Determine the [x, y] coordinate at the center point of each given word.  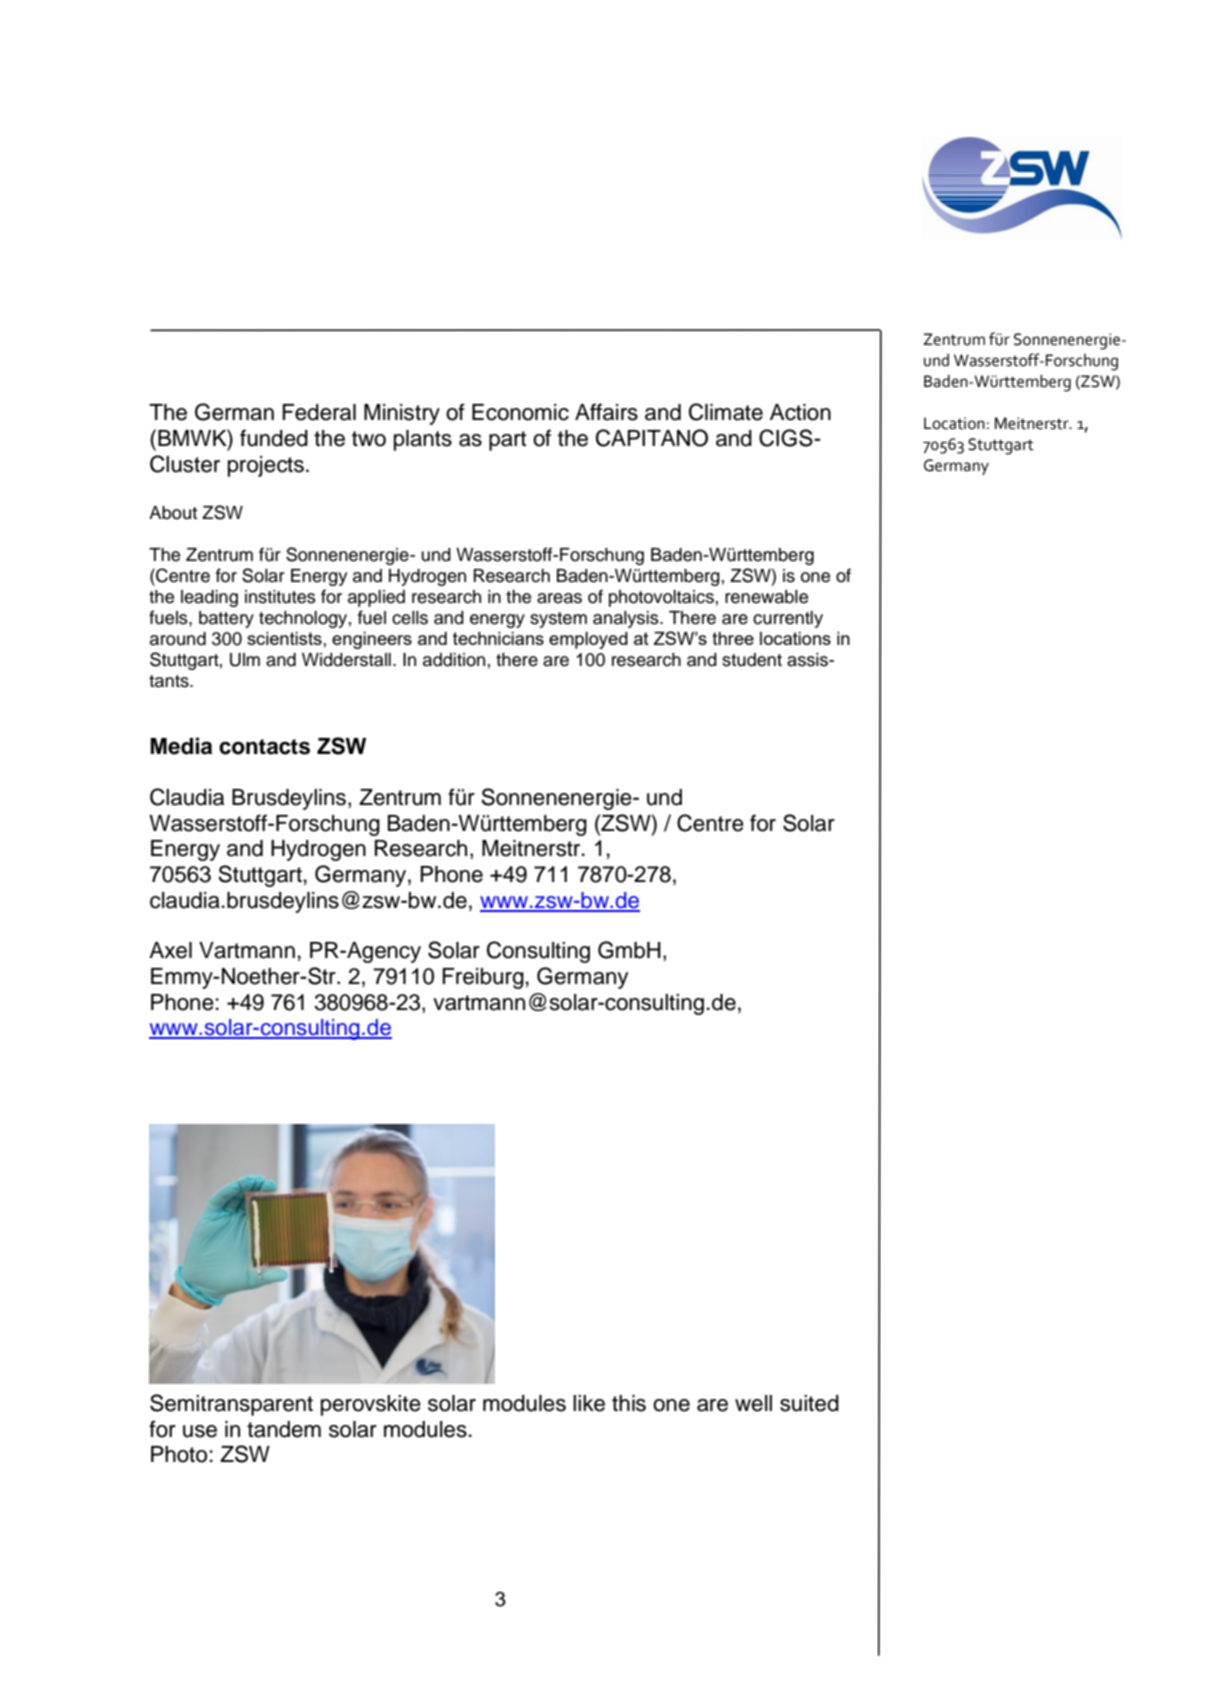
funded [274, 438]
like [589, 1403]
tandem [284, 1429]
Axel [170, 950]
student [752, 660]
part [508, 441]
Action [800, 412]
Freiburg [483, 978]
